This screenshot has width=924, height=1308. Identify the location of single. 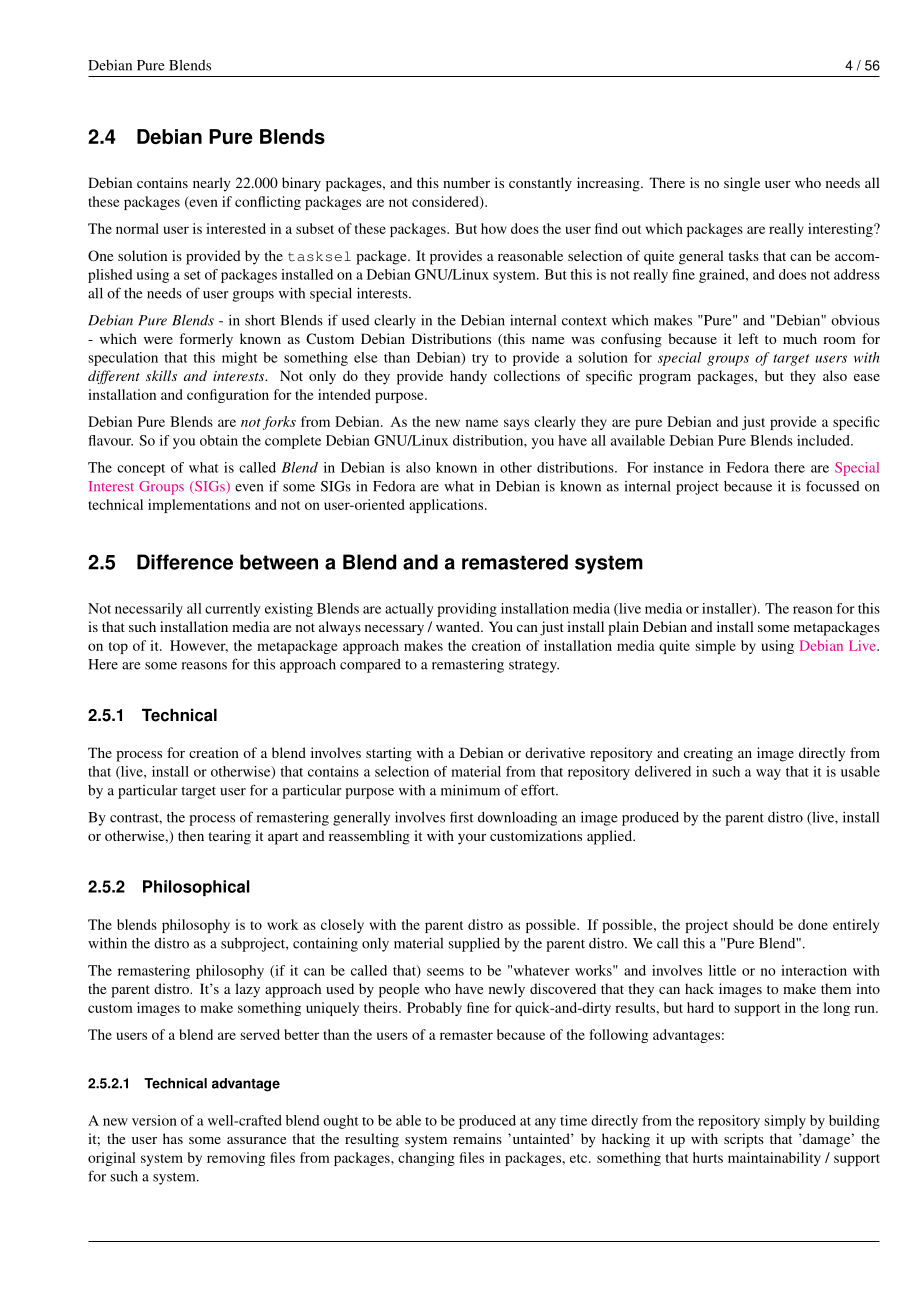
(742, 184).
